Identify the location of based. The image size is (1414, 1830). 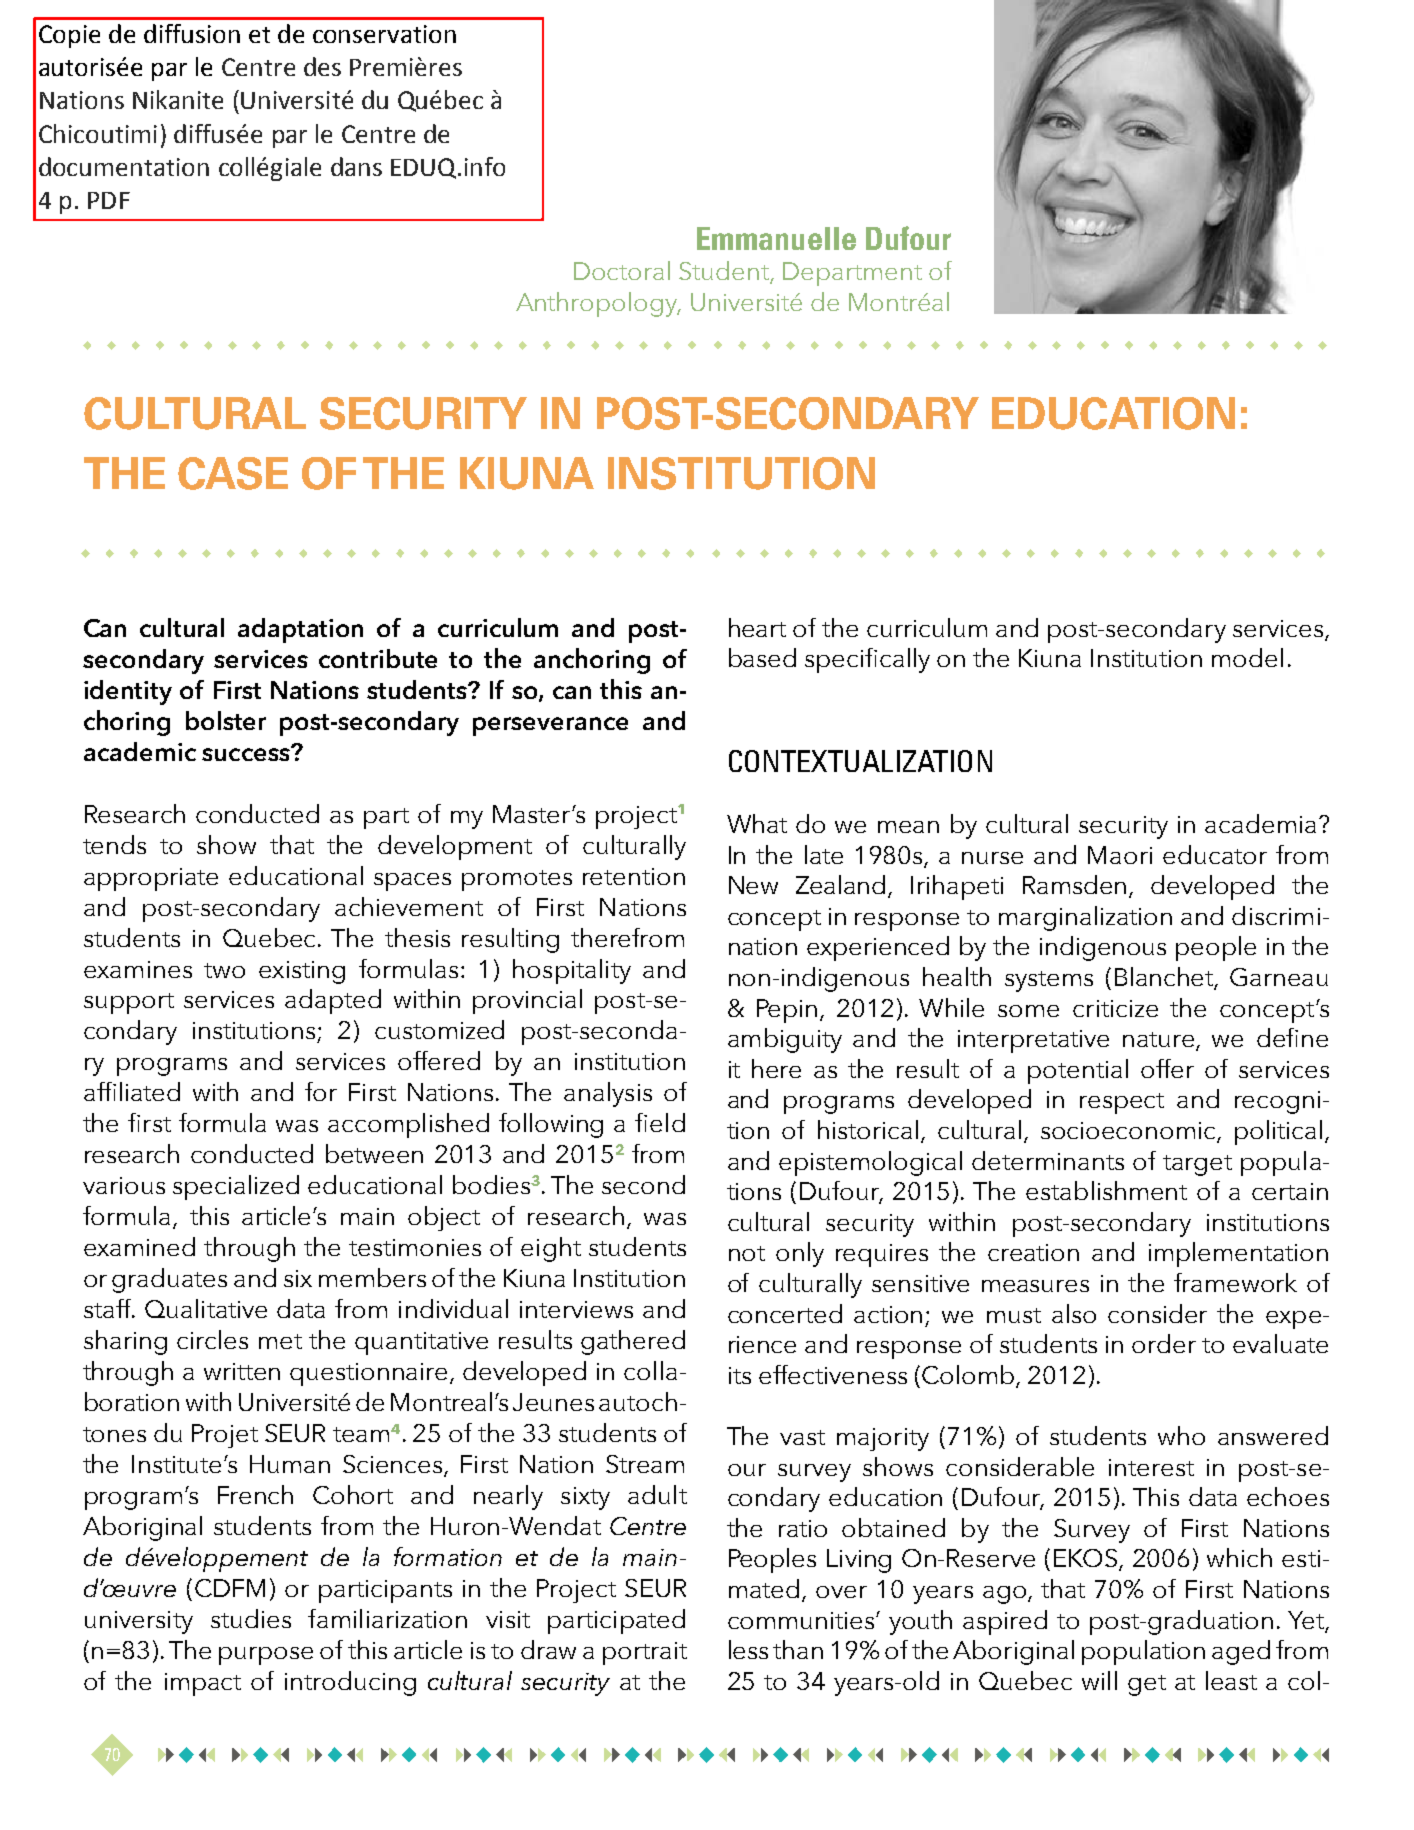
(762, 657).
